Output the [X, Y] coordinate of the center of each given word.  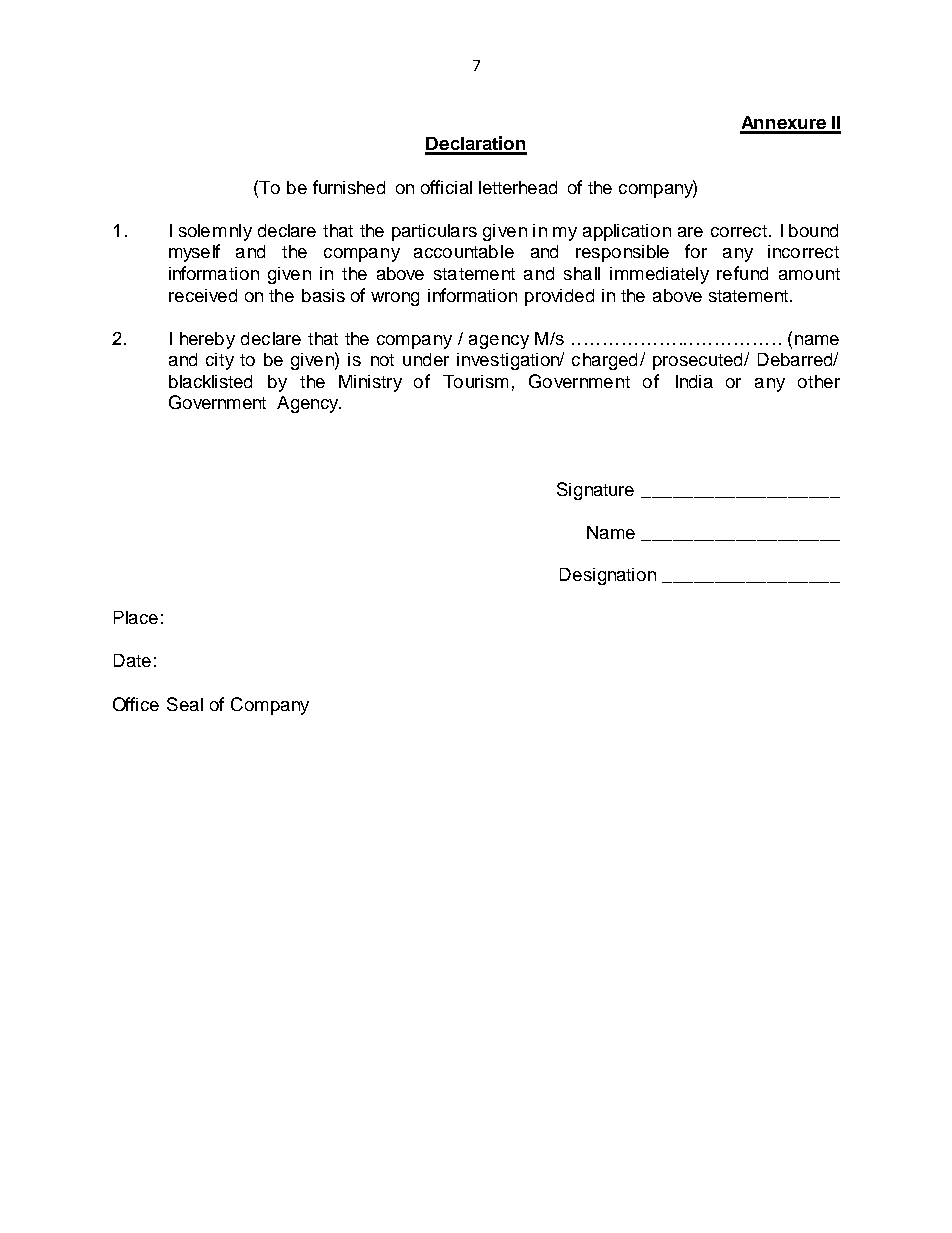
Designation [608, 576]
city [220, 361]
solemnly [215, 232]
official [446, 187]
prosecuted [699, 361]
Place [136, 617]
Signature [595, 491]
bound [813, 230]
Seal [185, 704]
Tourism [475, 381]
